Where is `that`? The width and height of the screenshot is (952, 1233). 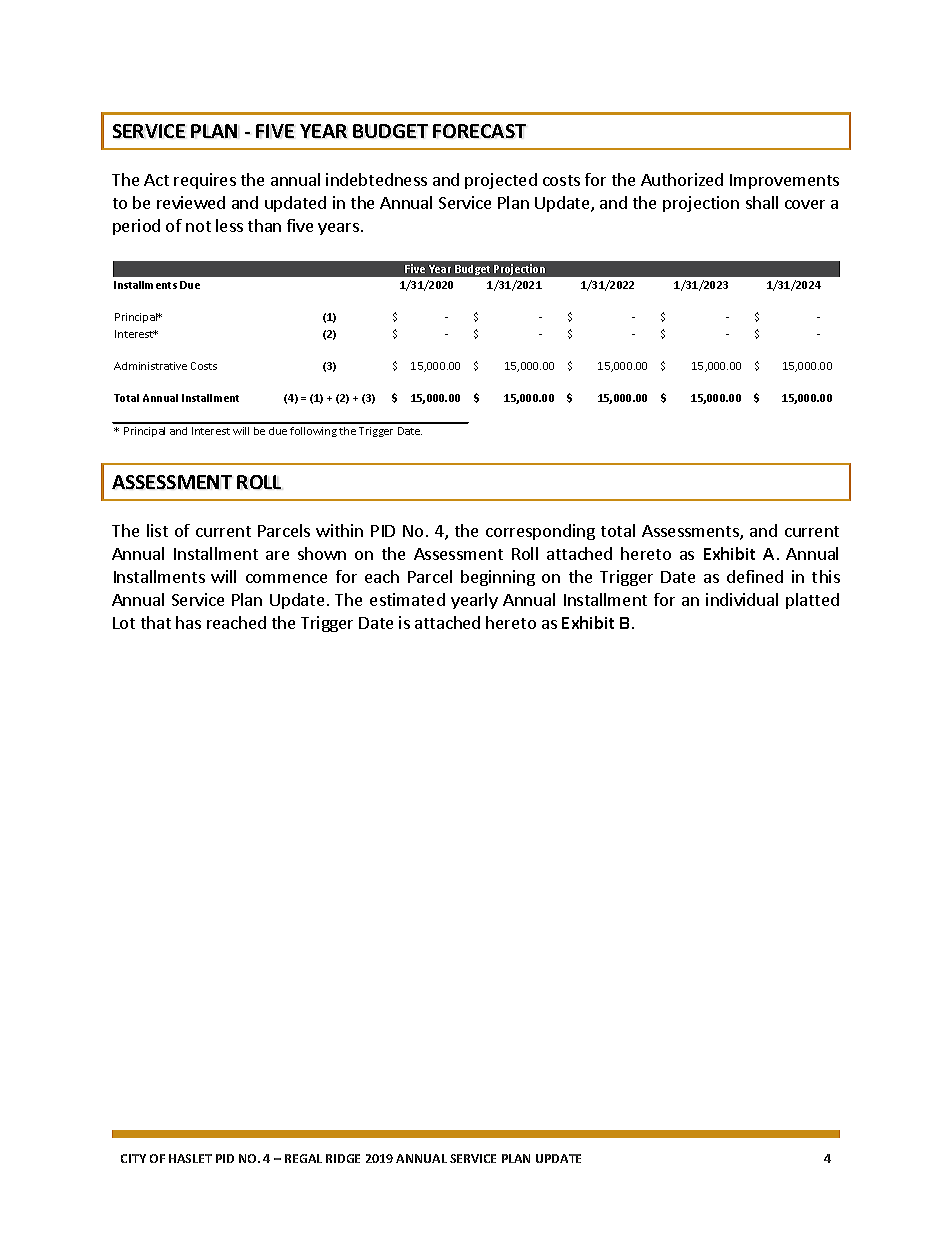 that is located at coordinates (156, 622).
